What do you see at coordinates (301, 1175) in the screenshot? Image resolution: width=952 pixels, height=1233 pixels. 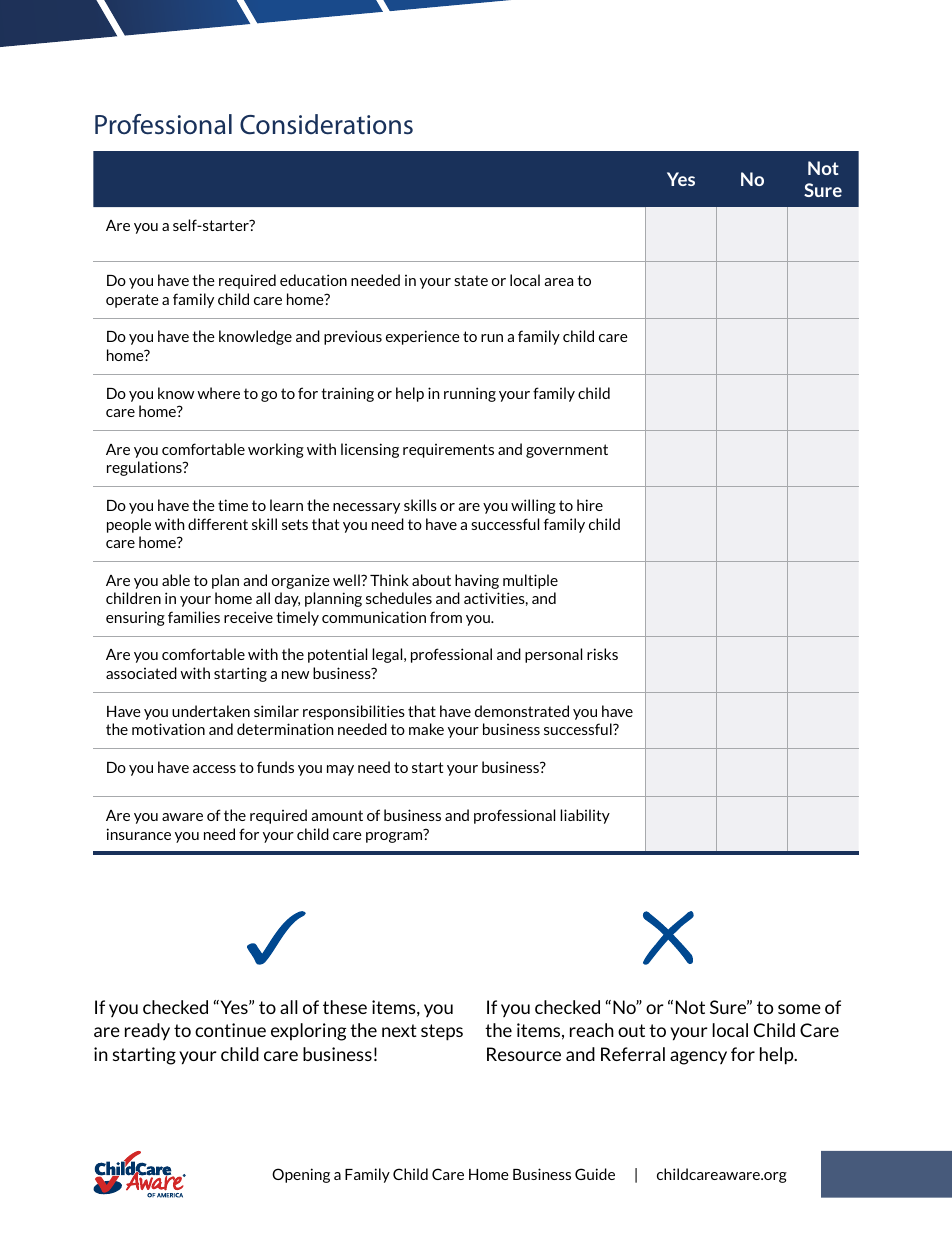 I see `Opening` at bounding box center [301, 1175].
